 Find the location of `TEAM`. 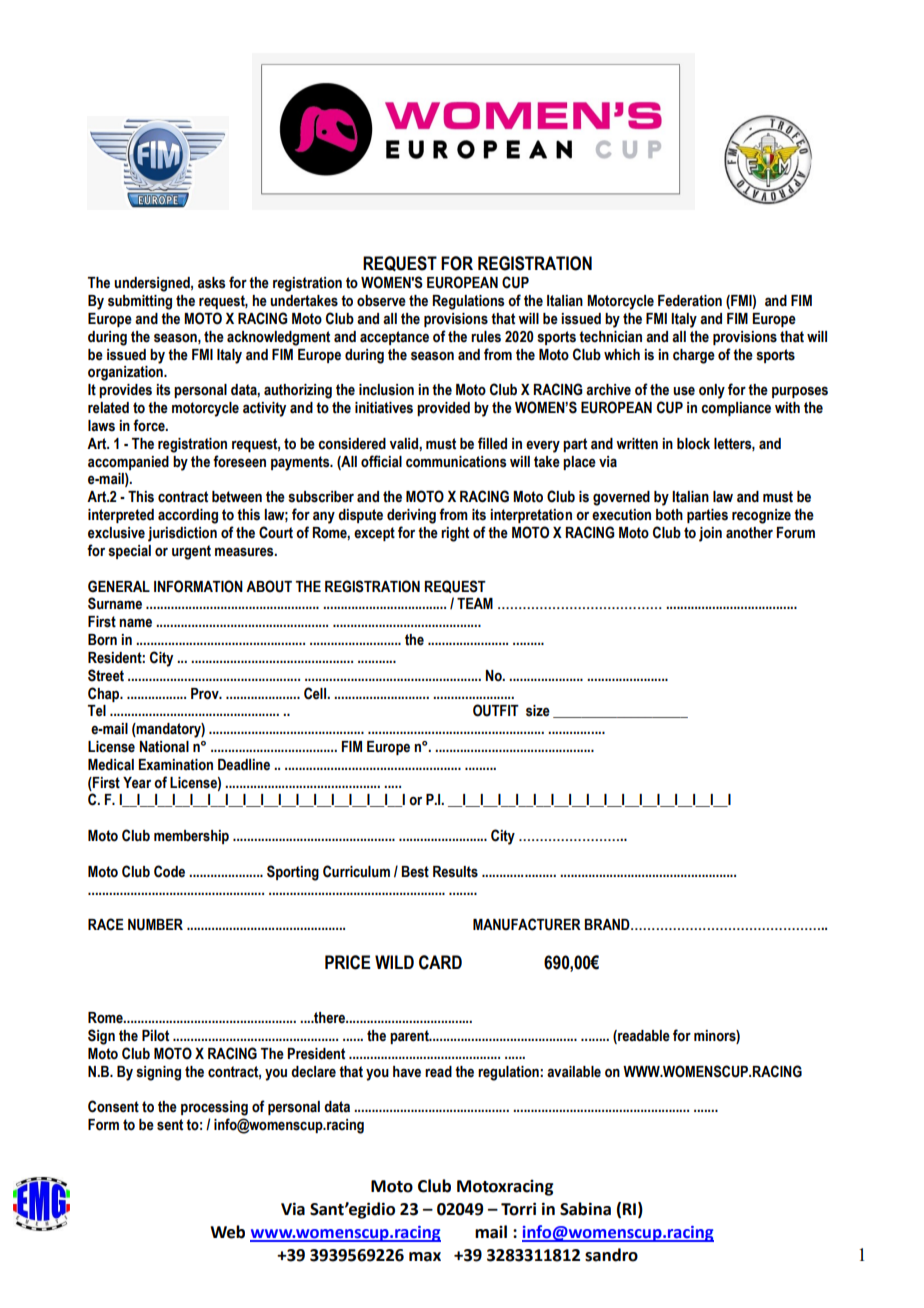

TEAM is located at coordinates (475, 603).
